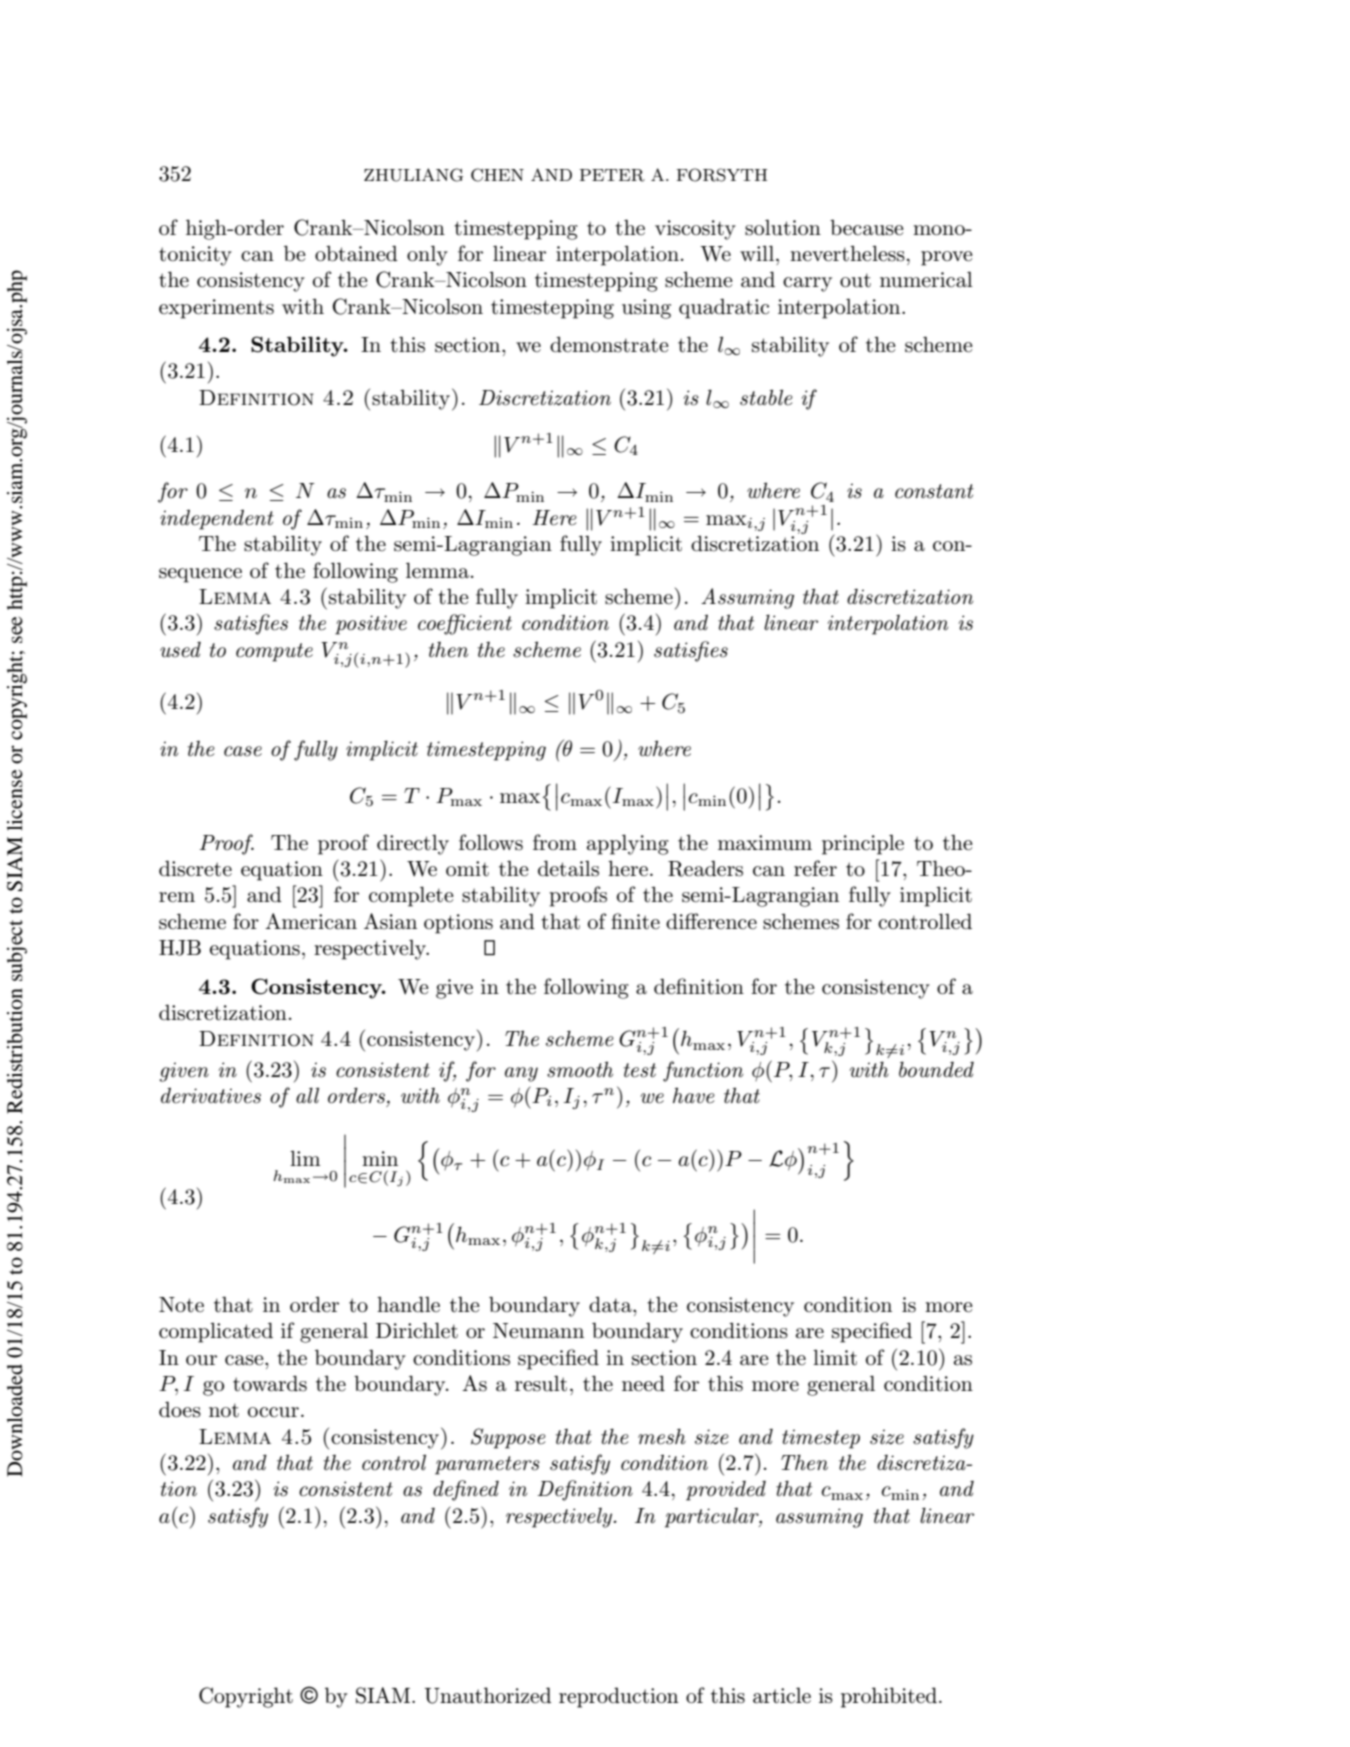  What do you see at coordinates (356, 253) in the document?
I see `obtained` at bounding box center [356, 253].
